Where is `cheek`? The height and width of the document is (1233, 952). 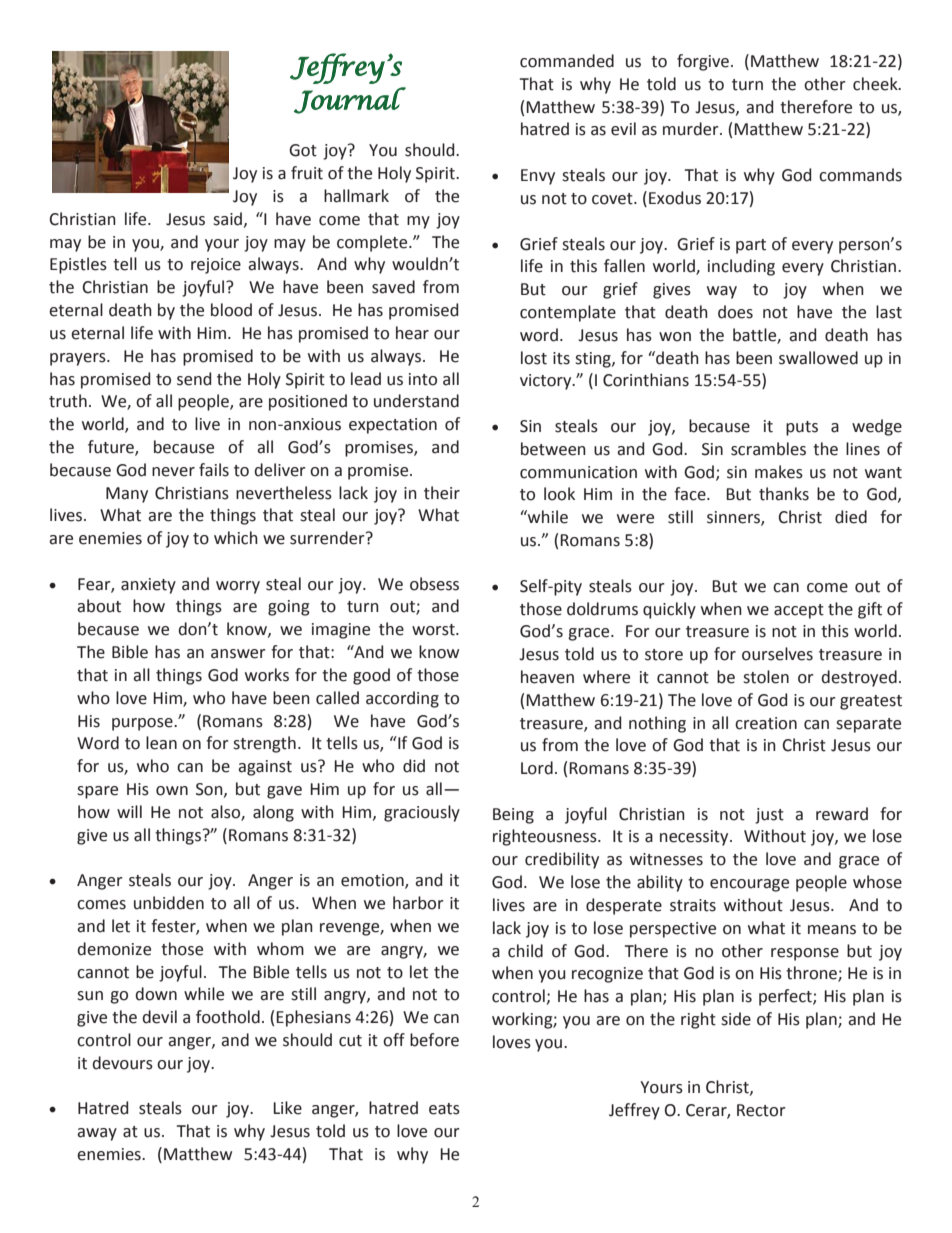 cheek is located at coordinates (876, 84).
